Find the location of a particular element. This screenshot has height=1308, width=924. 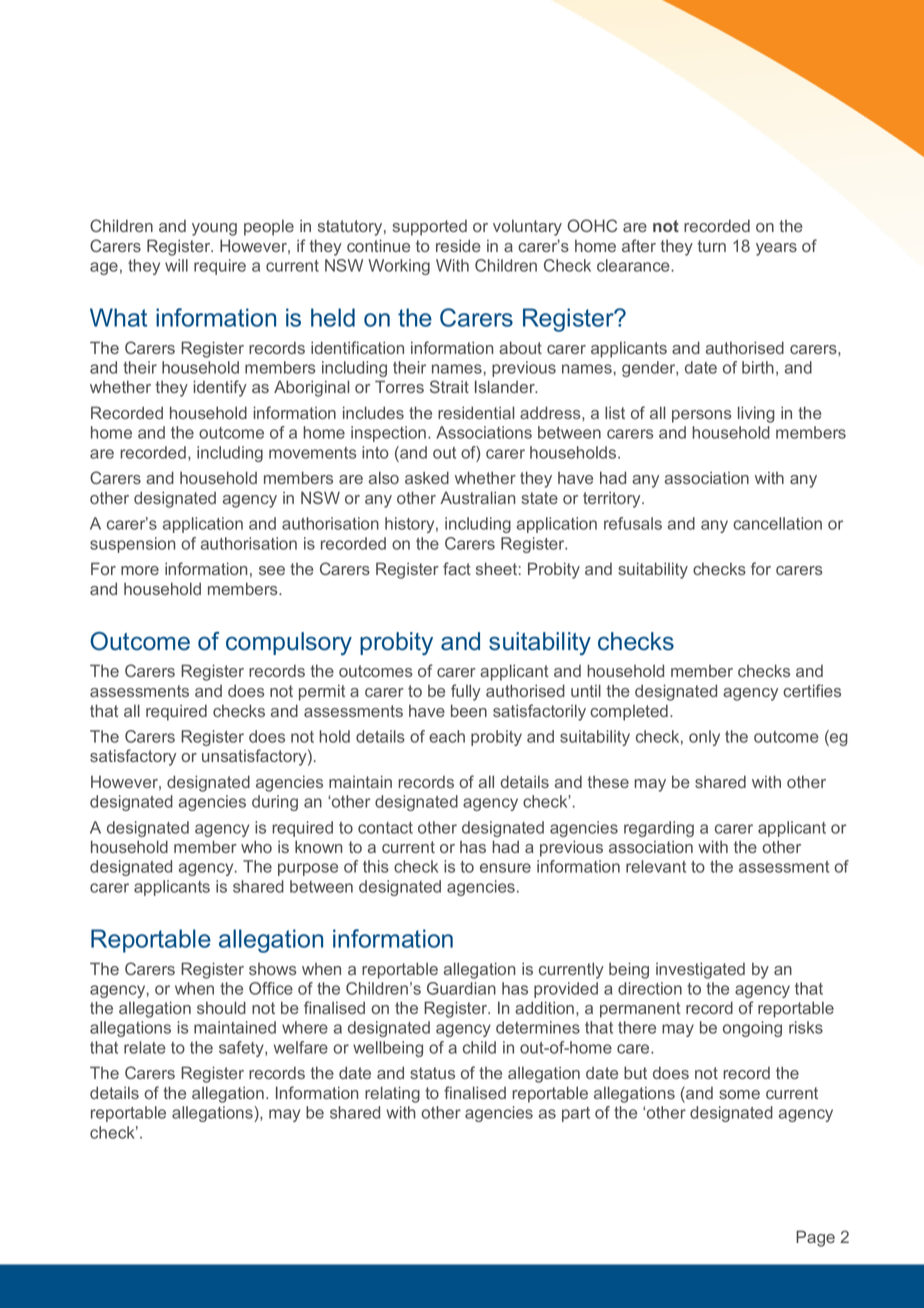

supported is located at coordinates (430, 228).
